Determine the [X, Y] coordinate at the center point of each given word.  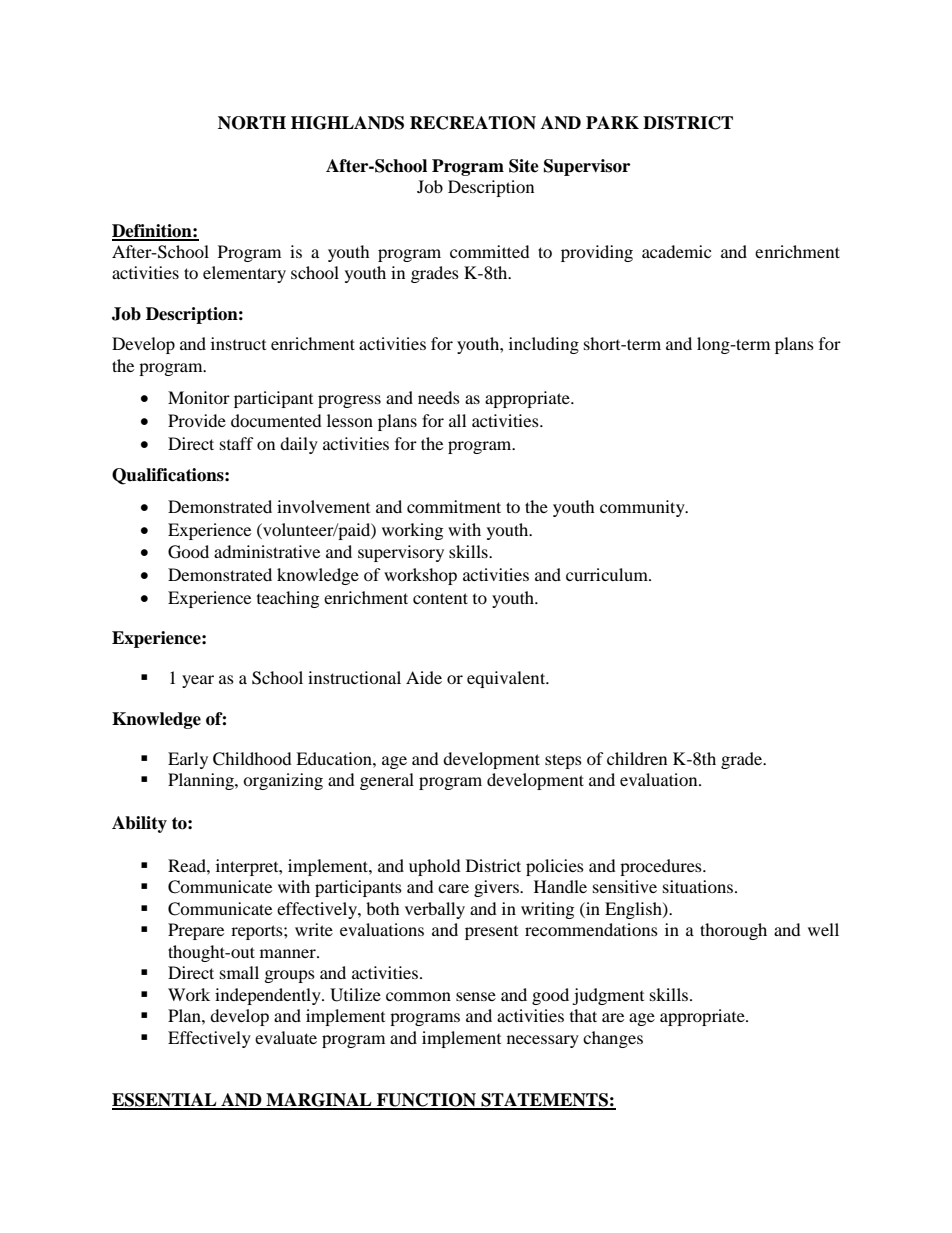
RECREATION [473, 123]
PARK [612, 122]
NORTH [252, 123]
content [440, 598]
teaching [288, 599]
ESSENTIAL [165, 1101]
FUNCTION [426, 1101]
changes [613, 1039]
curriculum [608, 574]
